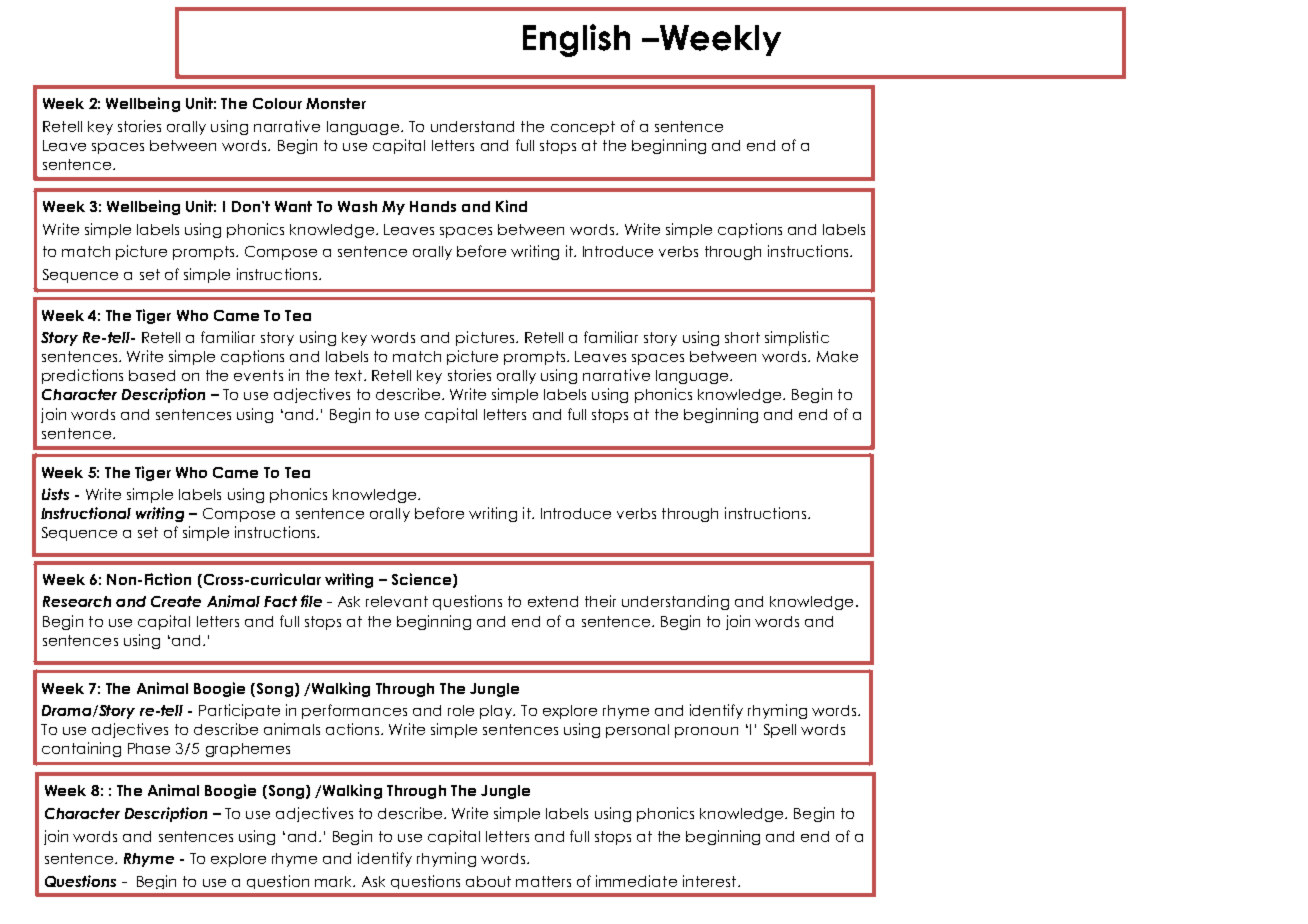  What do you see at coordinates (335, 881) in the screenshot?
I see `mark` at bounding box center [335, 881].
